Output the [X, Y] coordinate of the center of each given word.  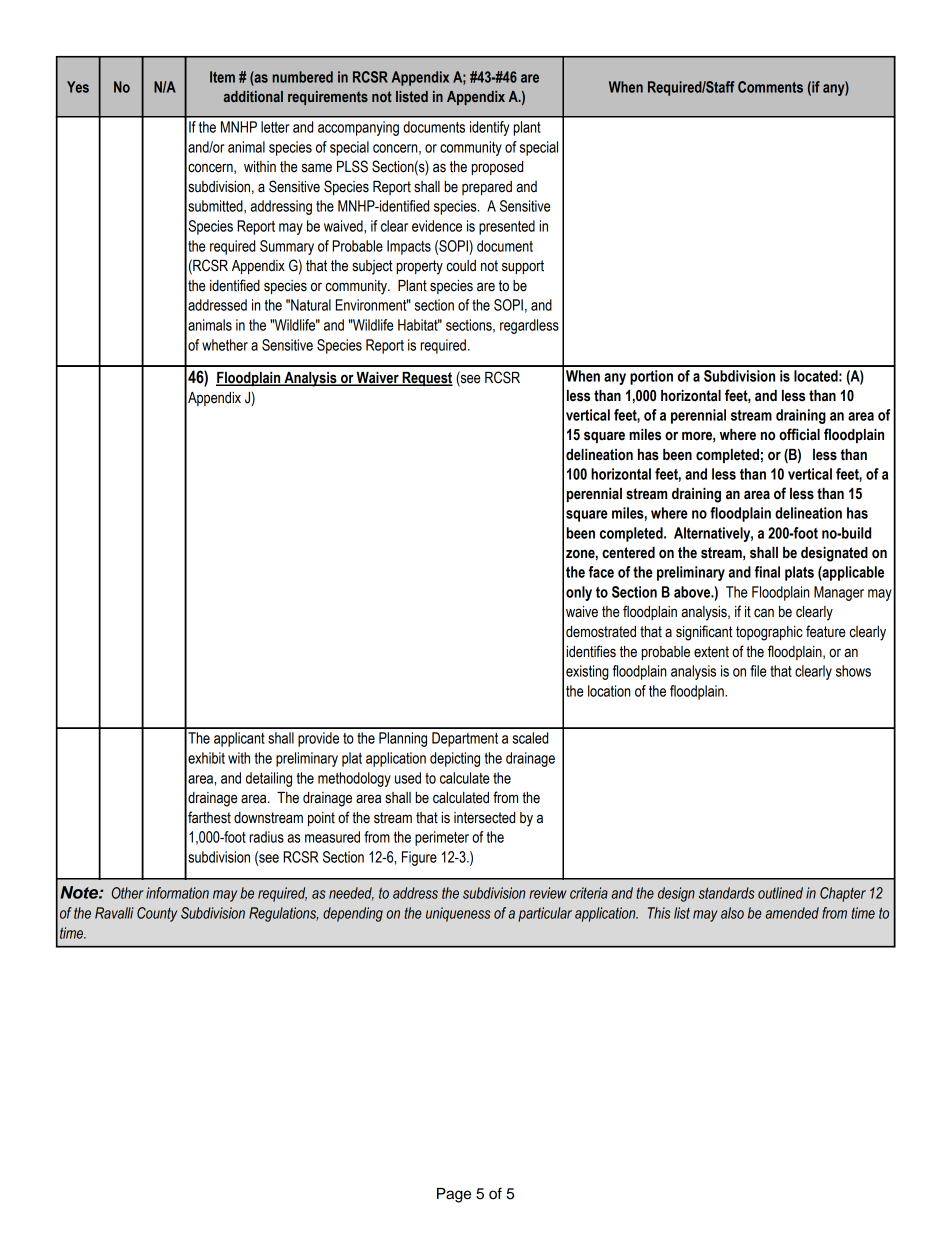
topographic [769, 633]
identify [489, 128]
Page [454, 1195]
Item [222, 77]
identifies [591, 651]
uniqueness [458, 914]
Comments [770, 87]
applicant [239, 739]
